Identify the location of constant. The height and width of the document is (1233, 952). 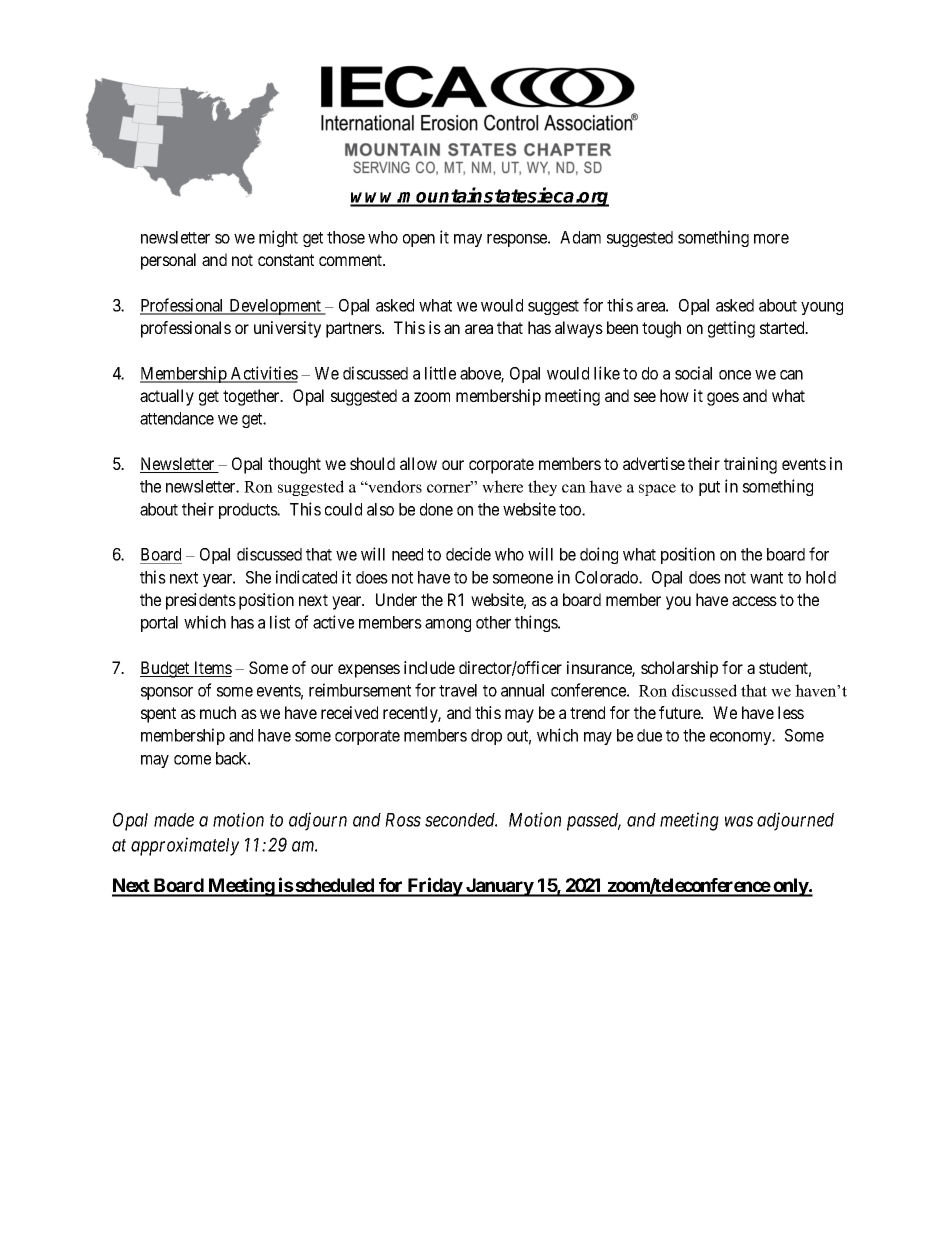
(286, 260).
